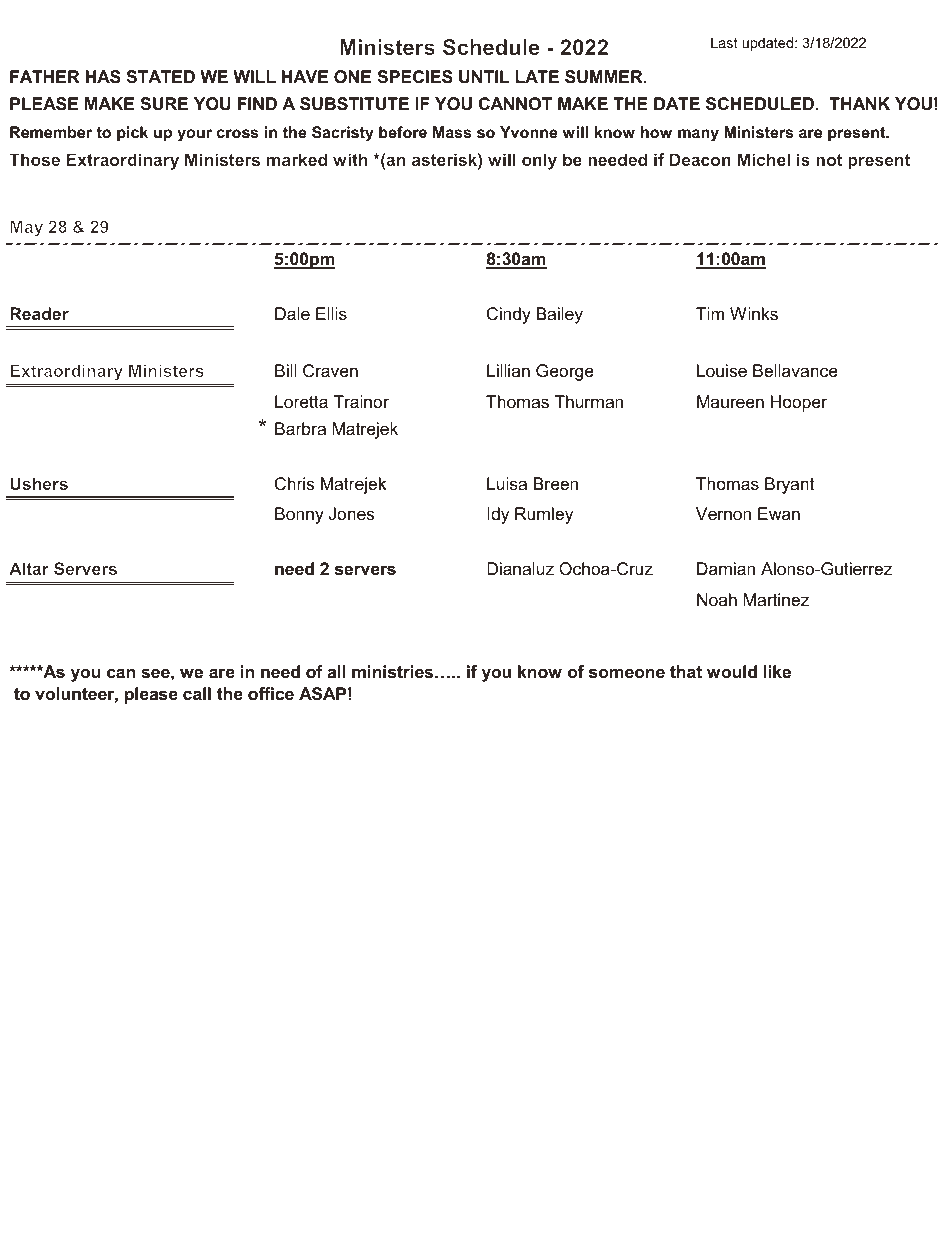 The width and height of the screenshot is (952, 1233). I want to click on Bryant, so click(789, 485).
